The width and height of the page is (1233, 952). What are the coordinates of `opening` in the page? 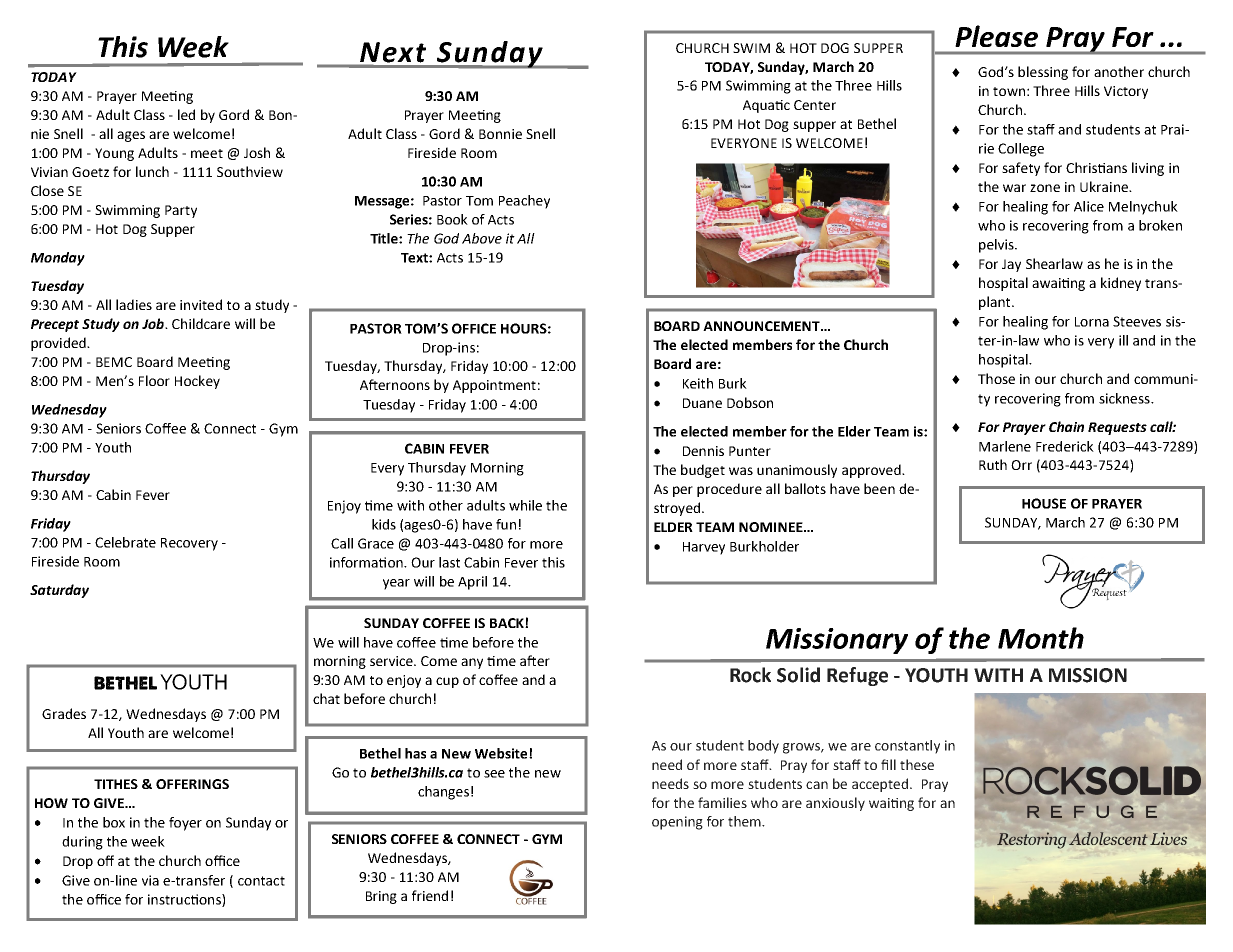 It's located at (677, 823).
